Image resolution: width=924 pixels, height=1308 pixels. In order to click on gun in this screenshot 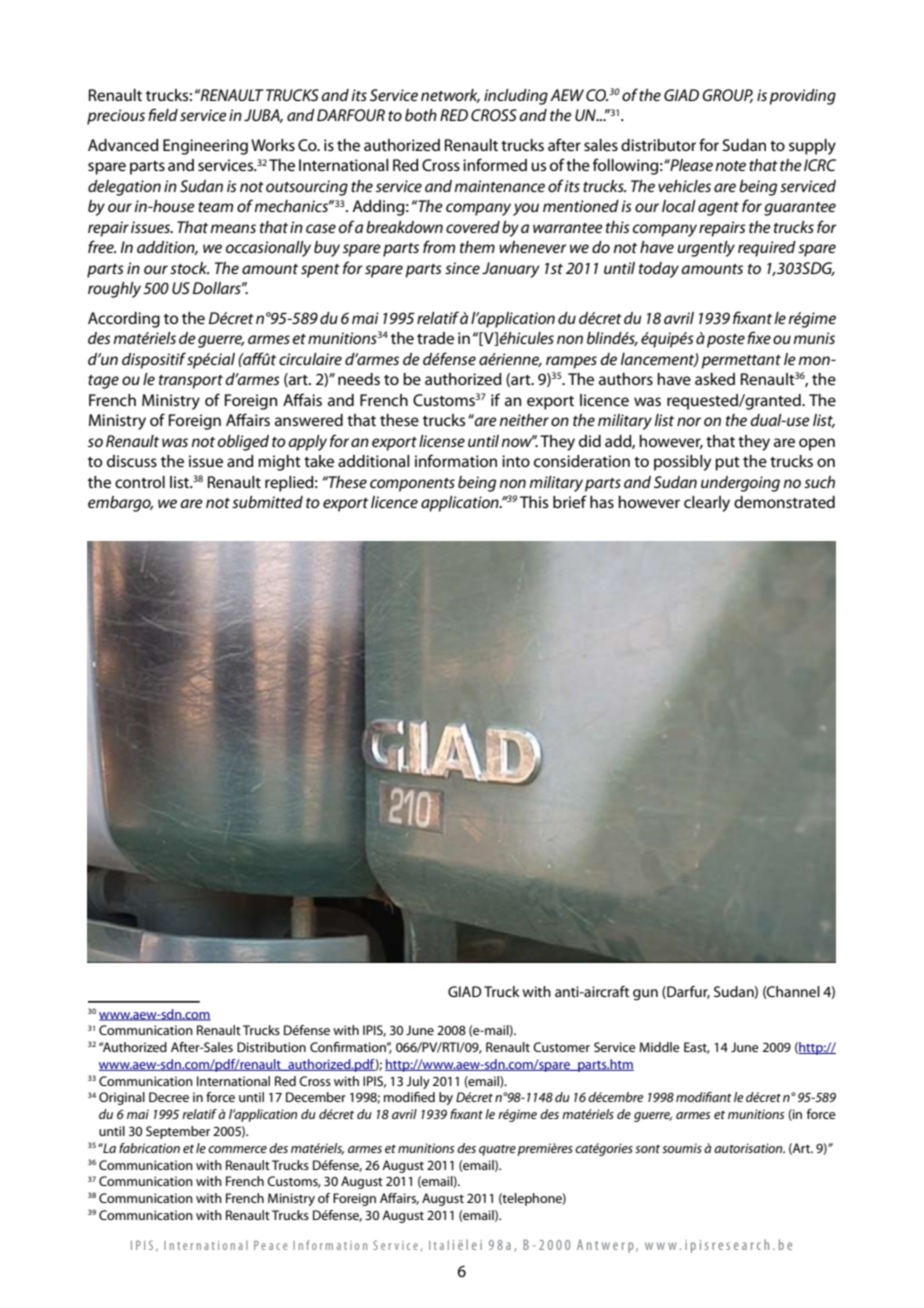, I will do `click(645, 995)`.
